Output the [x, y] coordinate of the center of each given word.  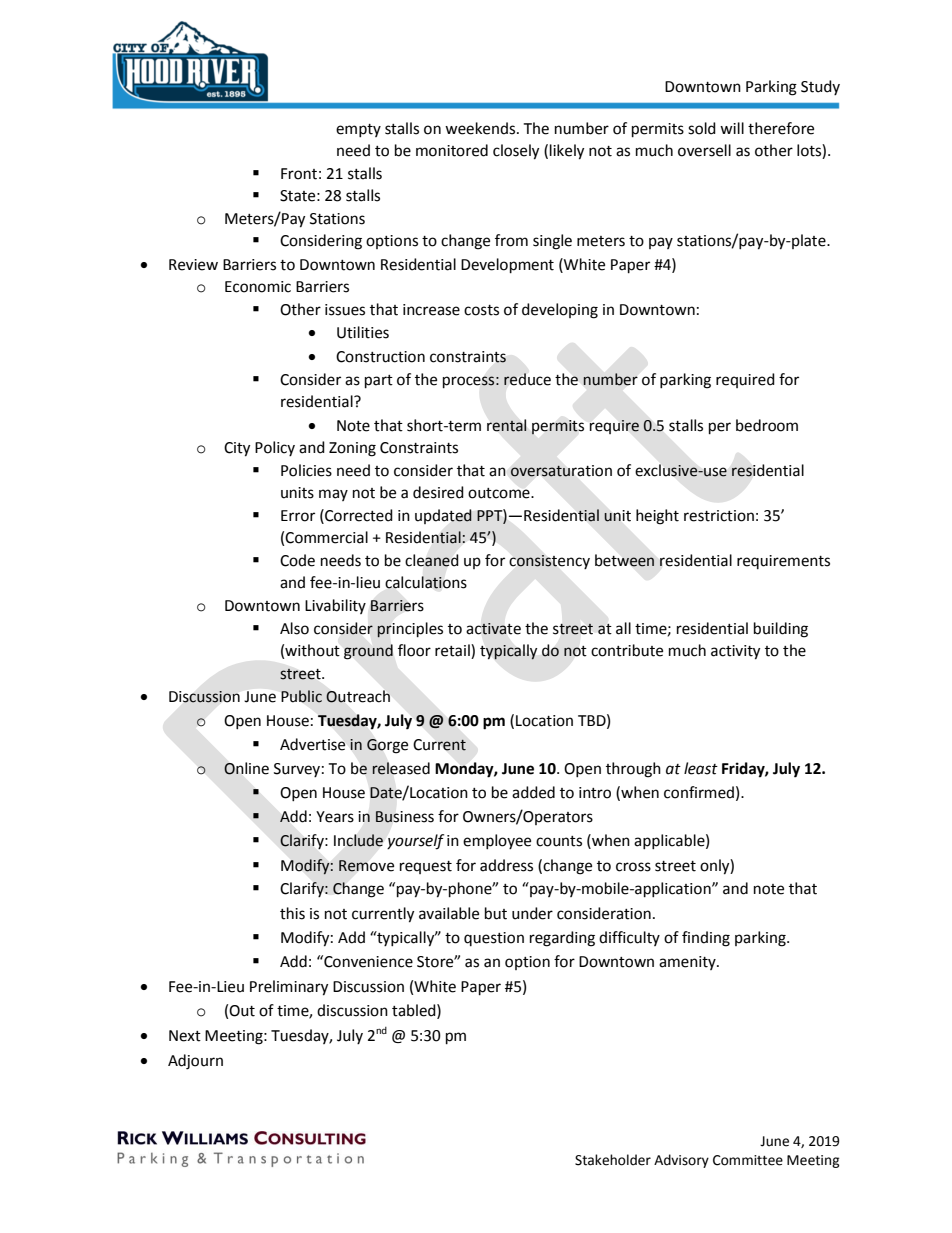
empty [358, 130]
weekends [481, 128]
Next [185, 1036]
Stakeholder [613, 1160]
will [732, 128]
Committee [748, 1160]
